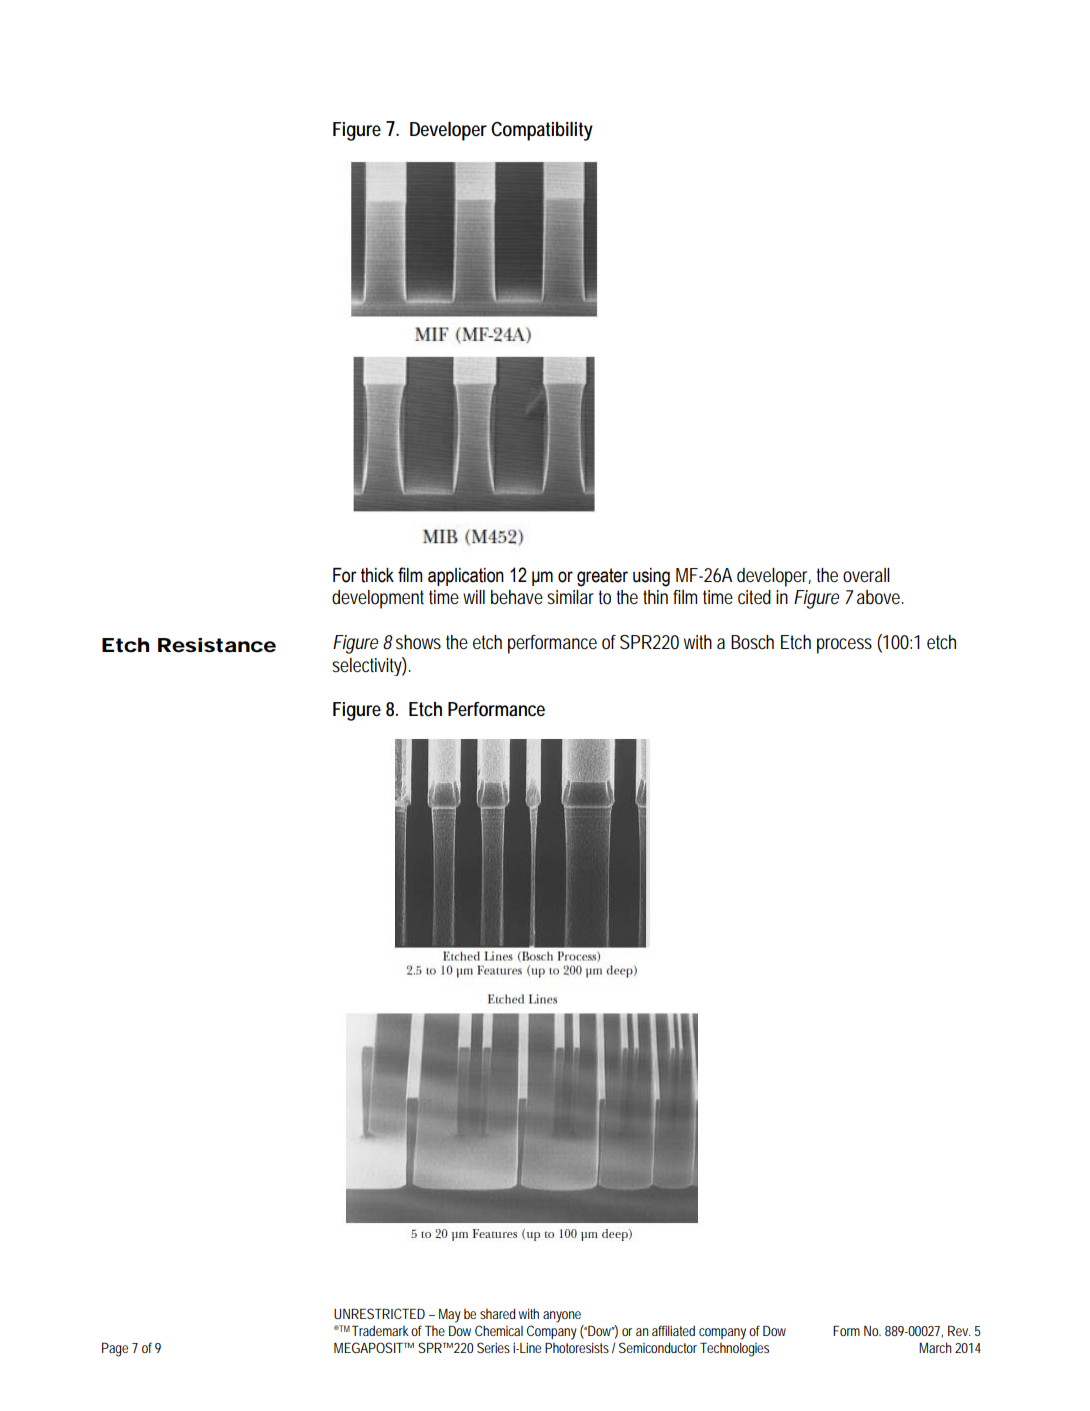 This document has width=1090, height=1411. I want to click on anyone, so click(562, 1317).
